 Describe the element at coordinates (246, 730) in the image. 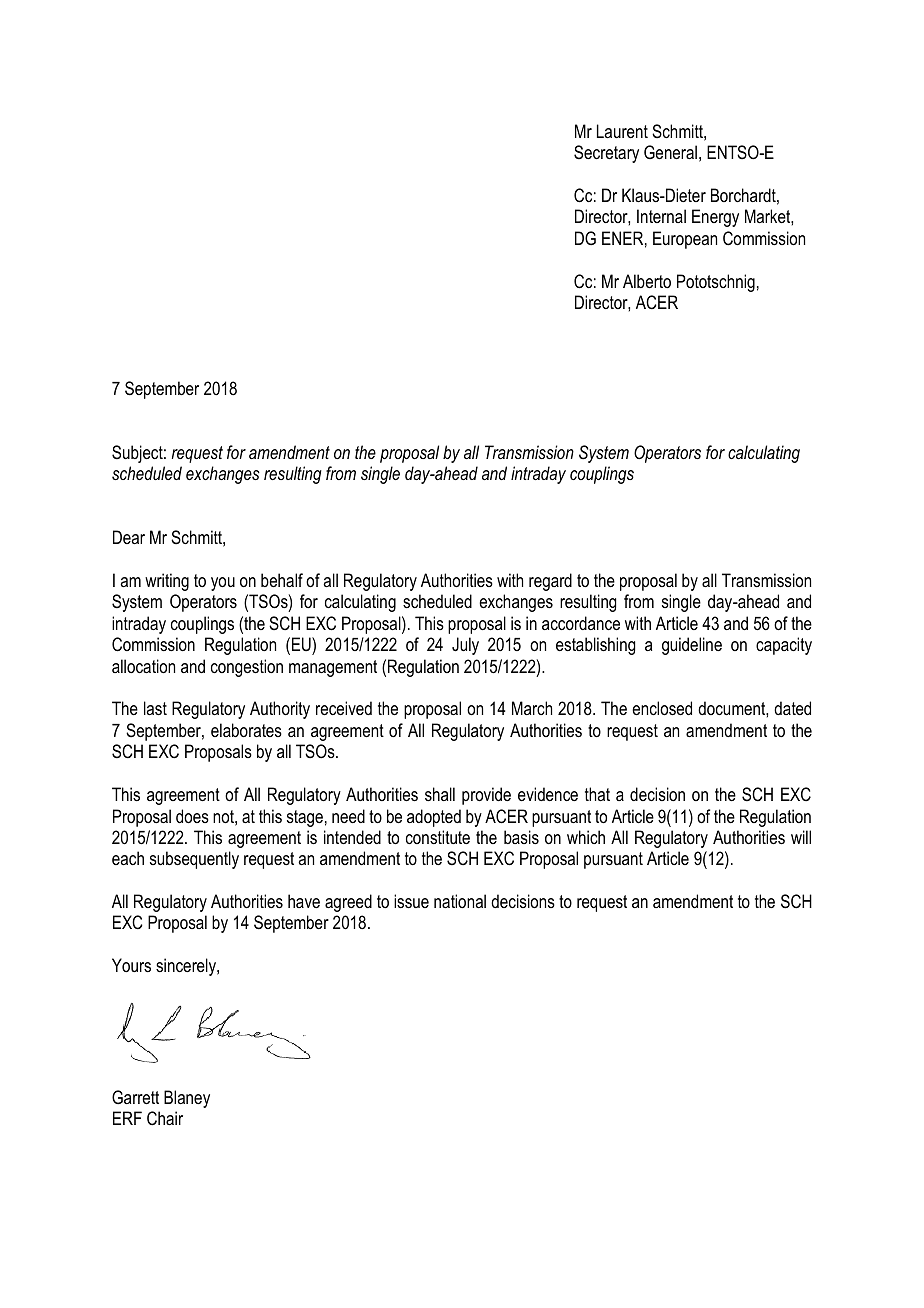

I see `elaborates` at that location.
